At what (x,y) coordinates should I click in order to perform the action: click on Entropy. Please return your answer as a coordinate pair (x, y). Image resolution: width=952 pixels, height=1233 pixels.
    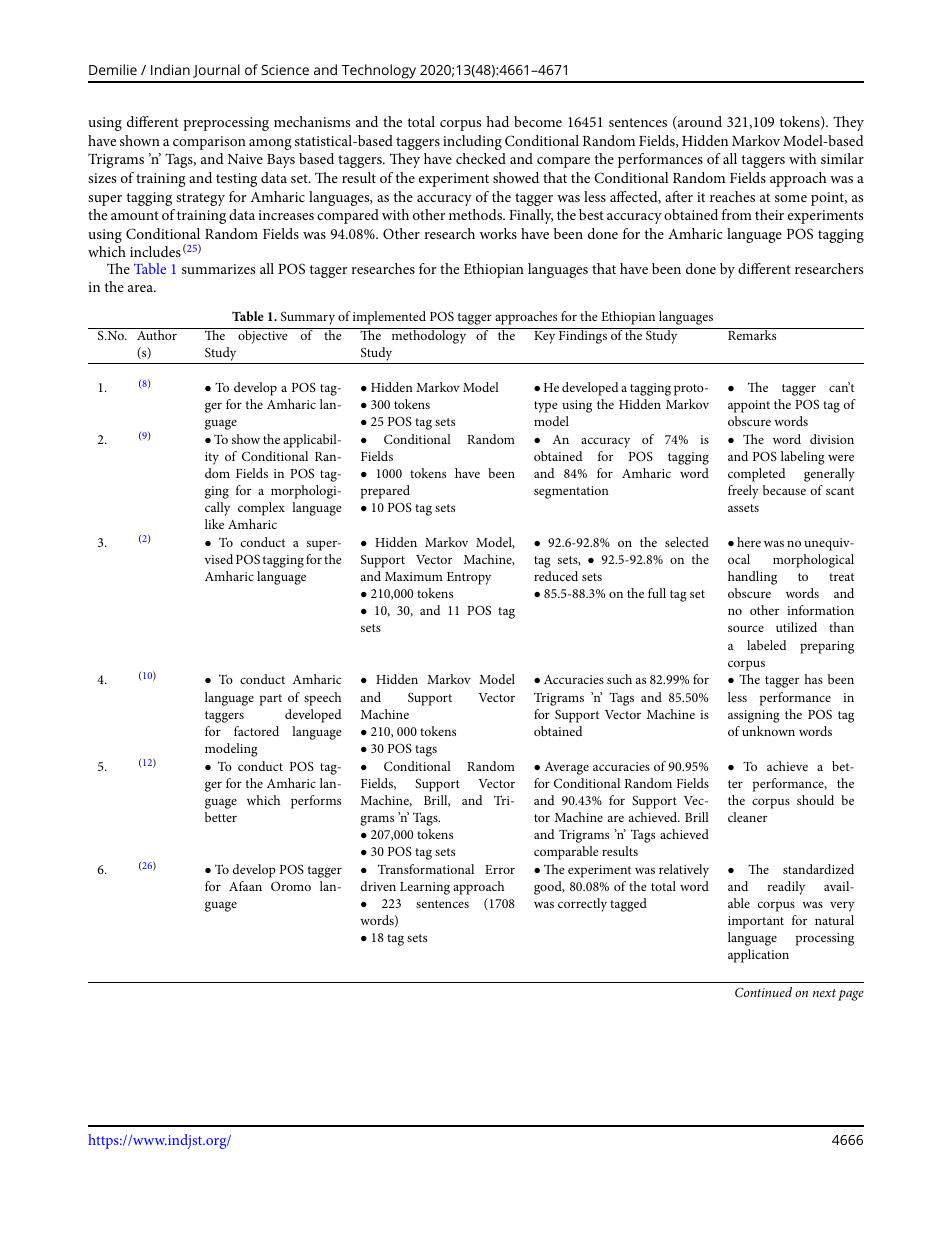
    Looking at the image, I should click on (469, 578).
